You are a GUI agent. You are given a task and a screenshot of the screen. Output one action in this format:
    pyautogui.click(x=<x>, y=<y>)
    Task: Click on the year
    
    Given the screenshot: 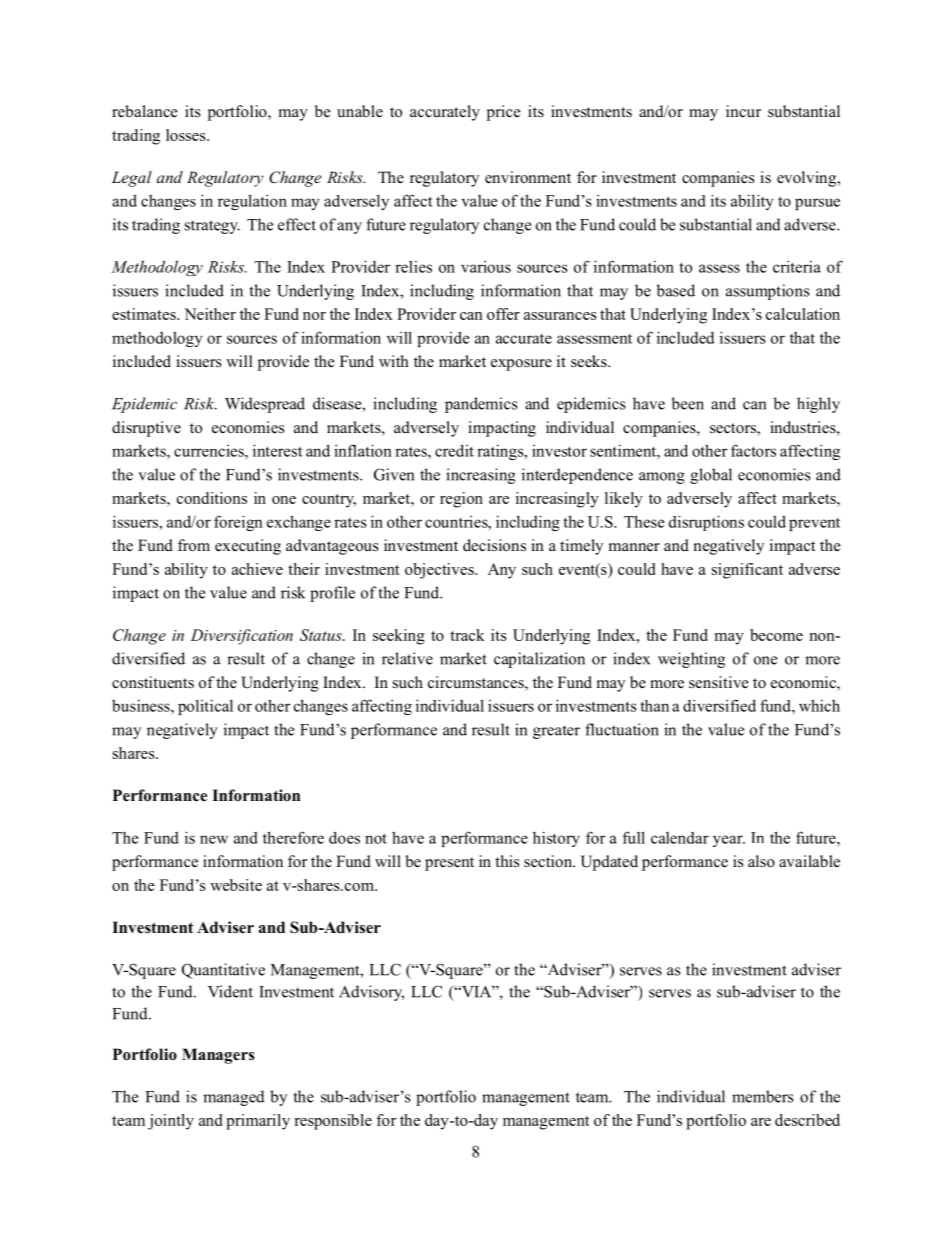 What is the action you would take?
    pyautogui.click(x=729, y=841)
